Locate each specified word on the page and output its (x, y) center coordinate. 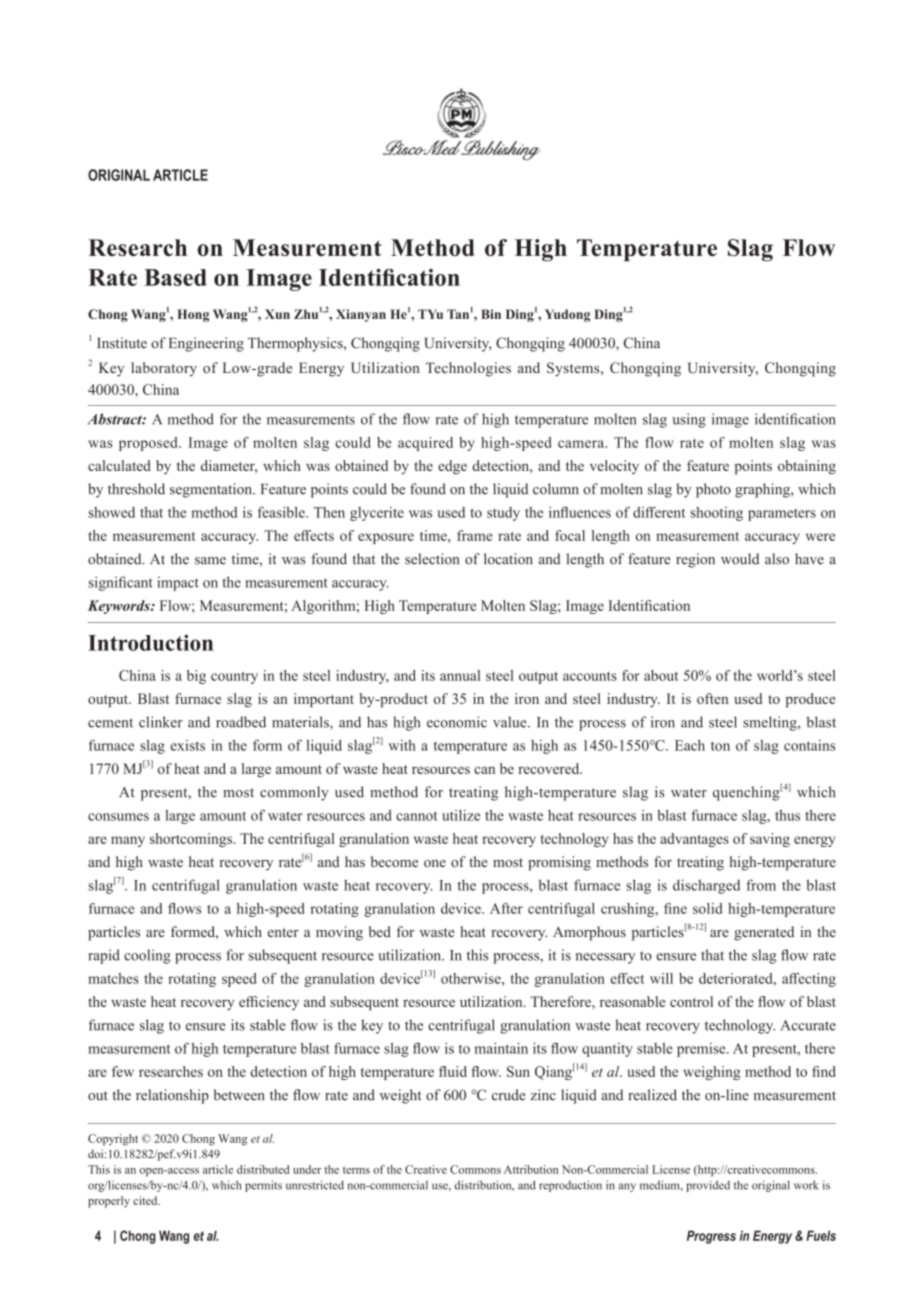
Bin (491, 314)
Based (175, 277)
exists (187, 745)
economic (457, 722)
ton (720, 746)
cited (146, 1200)
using (689, 420)
